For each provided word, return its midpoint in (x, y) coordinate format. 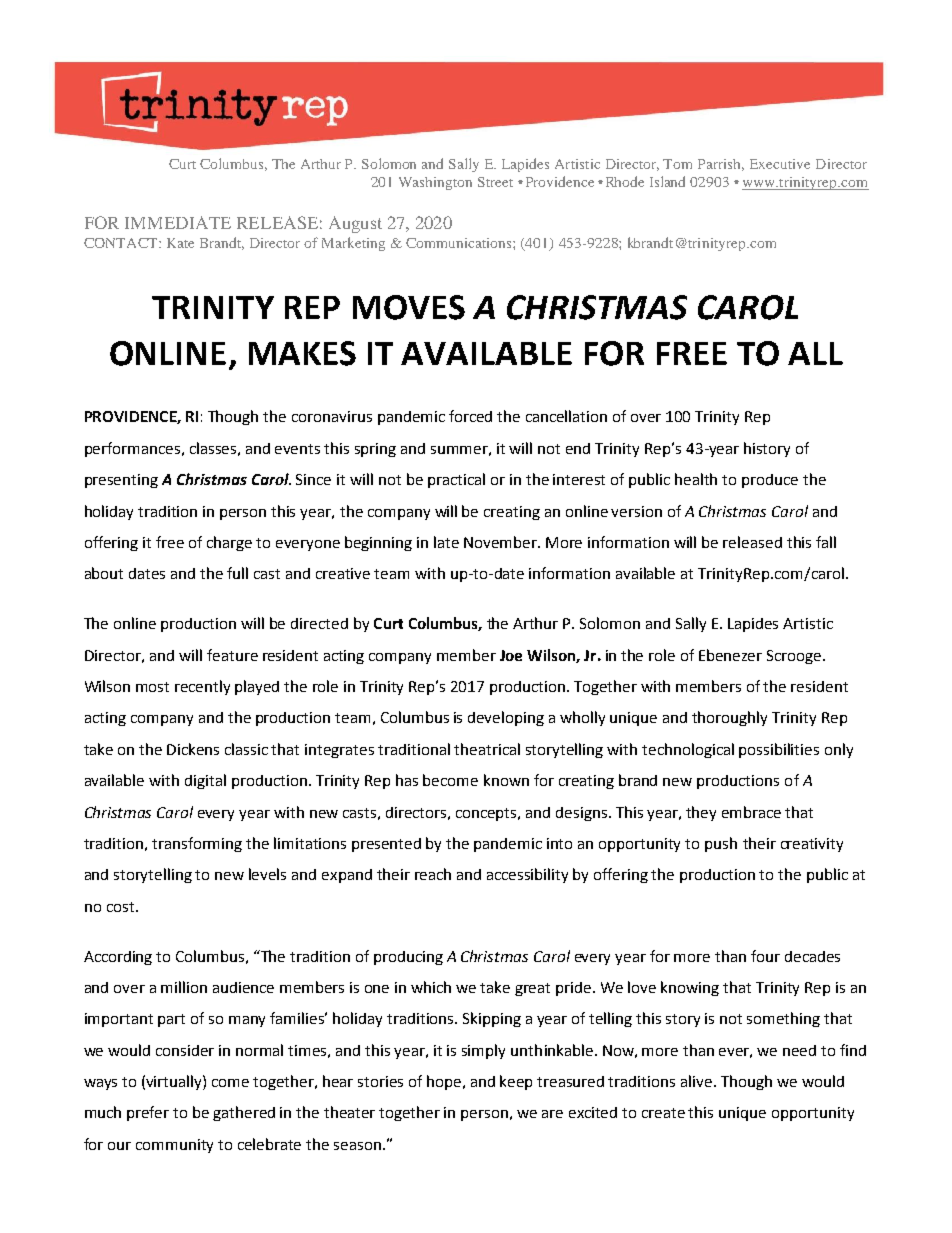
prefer (148, 1113)
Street (495, 182)
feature (232, 655)
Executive (780, 164)
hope (445, 1082)
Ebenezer (730, 655)
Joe (511, 655)
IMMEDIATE (178, 222)
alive (696, 1081)
